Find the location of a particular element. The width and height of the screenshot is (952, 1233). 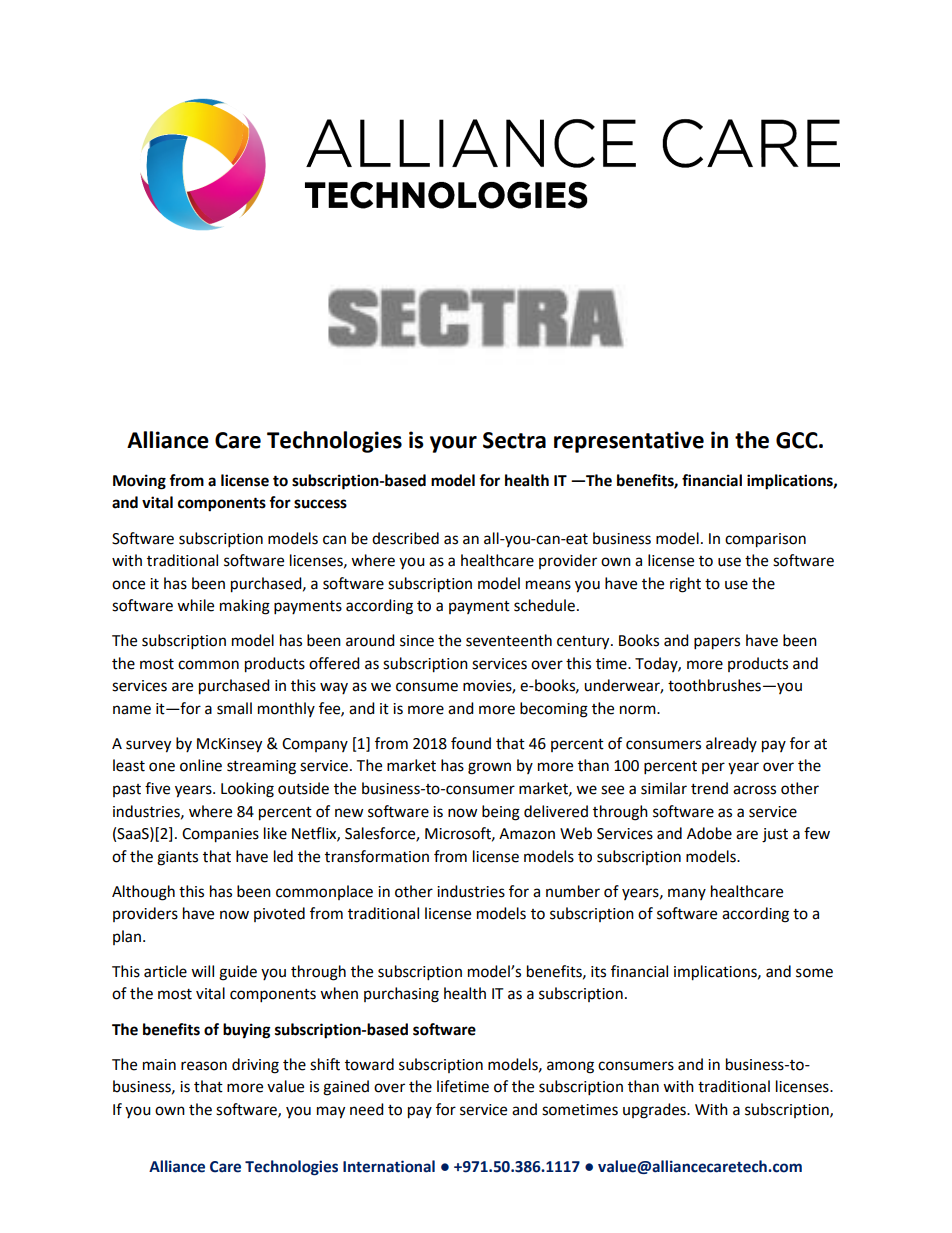

small is located at coordinates (234, 708).
